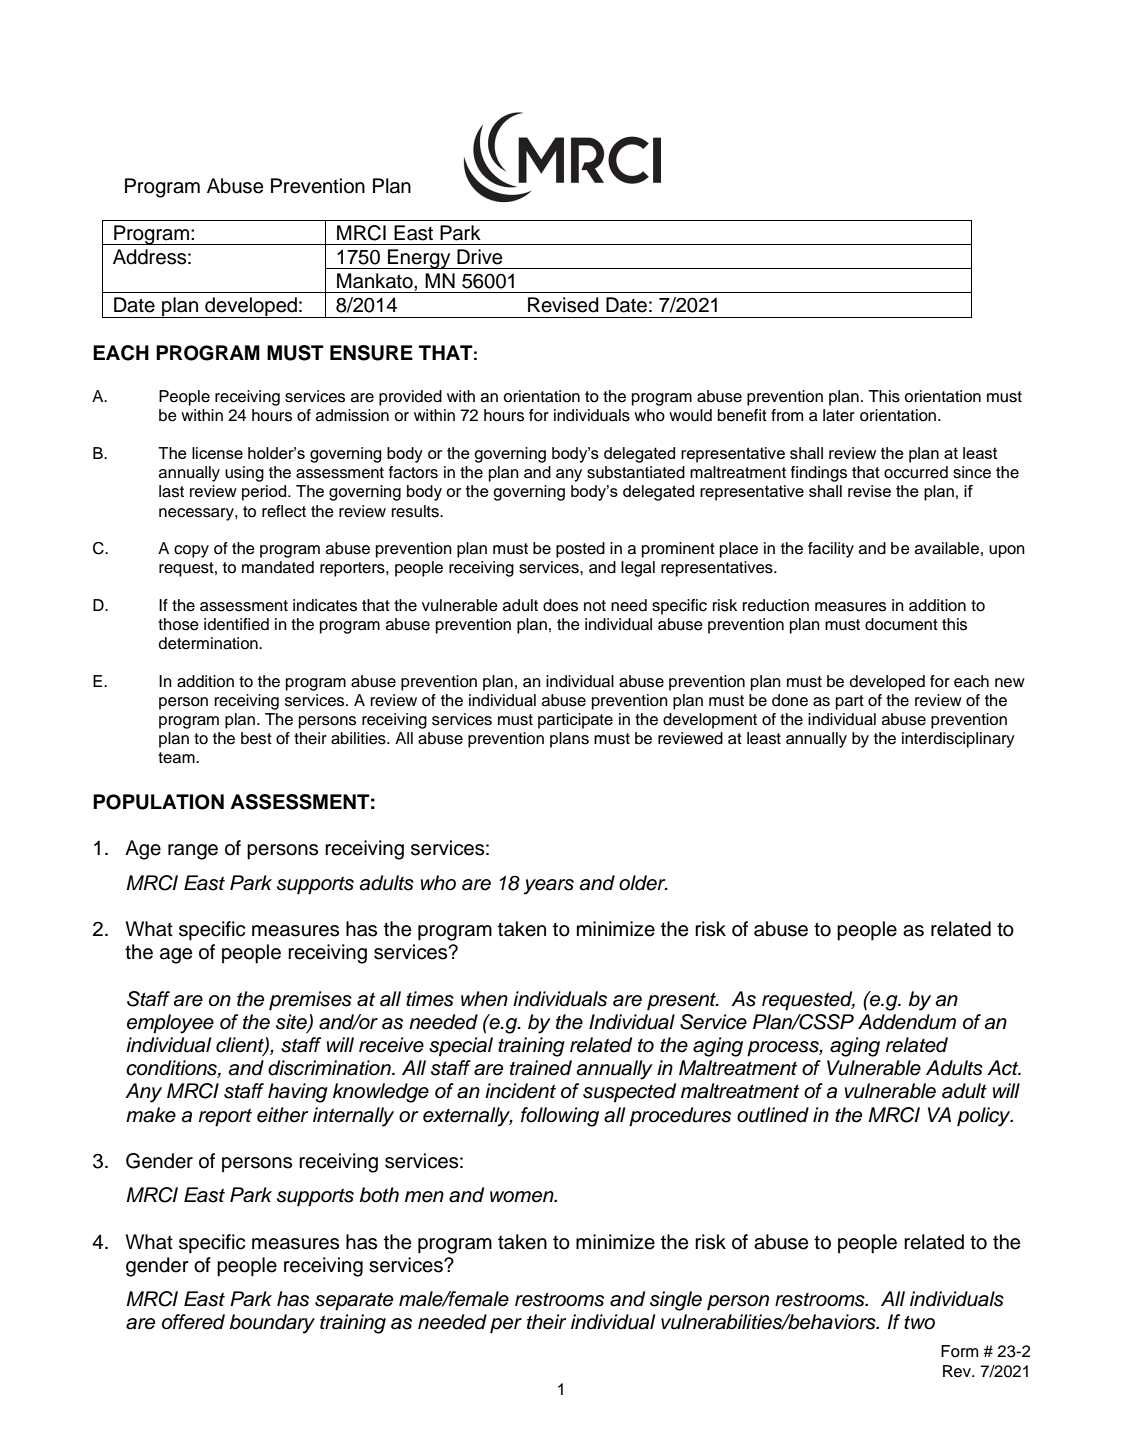 The width and height of the screenshot is (1123, 1453). I want to click on single, so click(676, 1301).
